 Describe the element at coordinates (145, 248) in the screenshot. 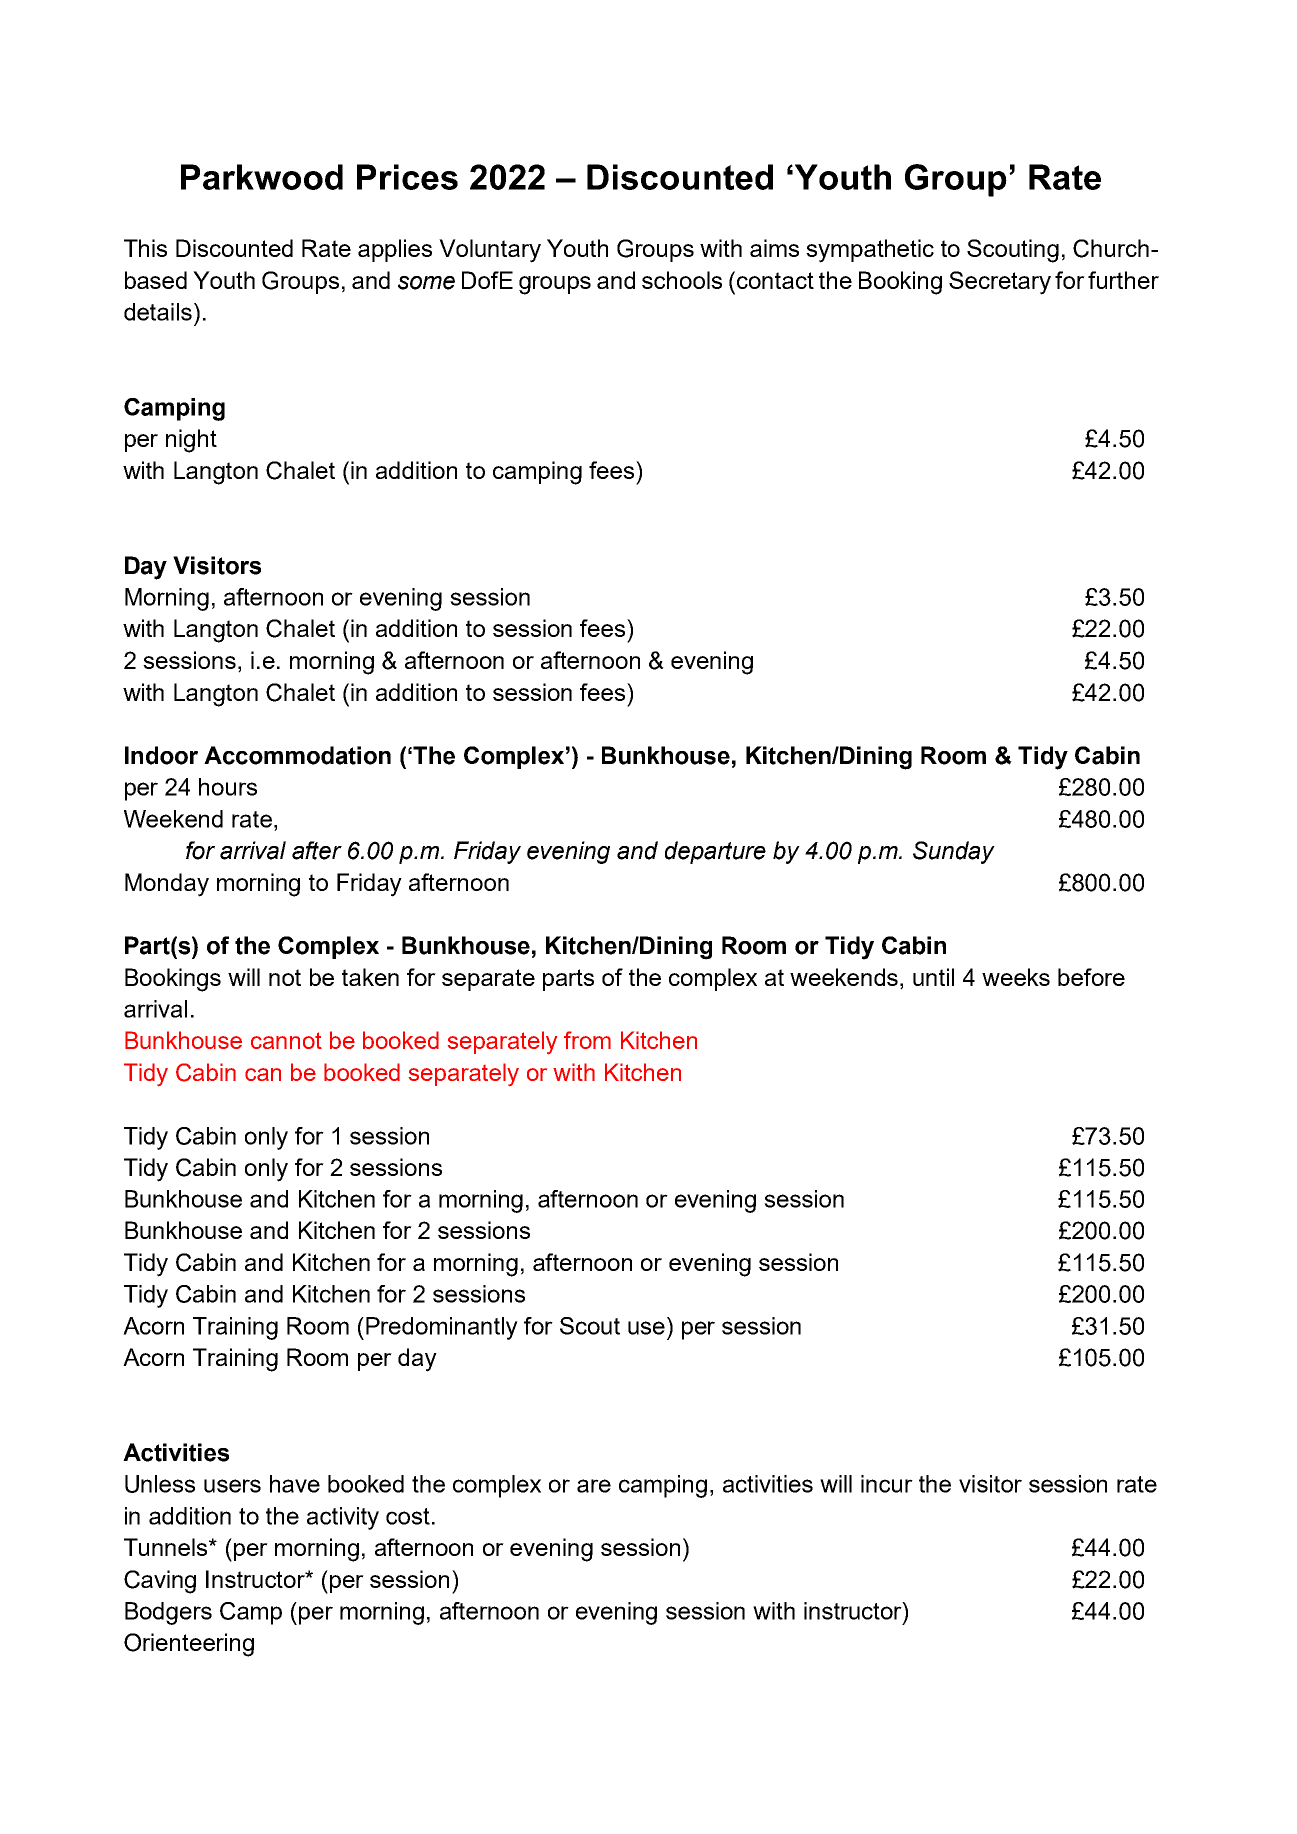

I see `This` at that location.
